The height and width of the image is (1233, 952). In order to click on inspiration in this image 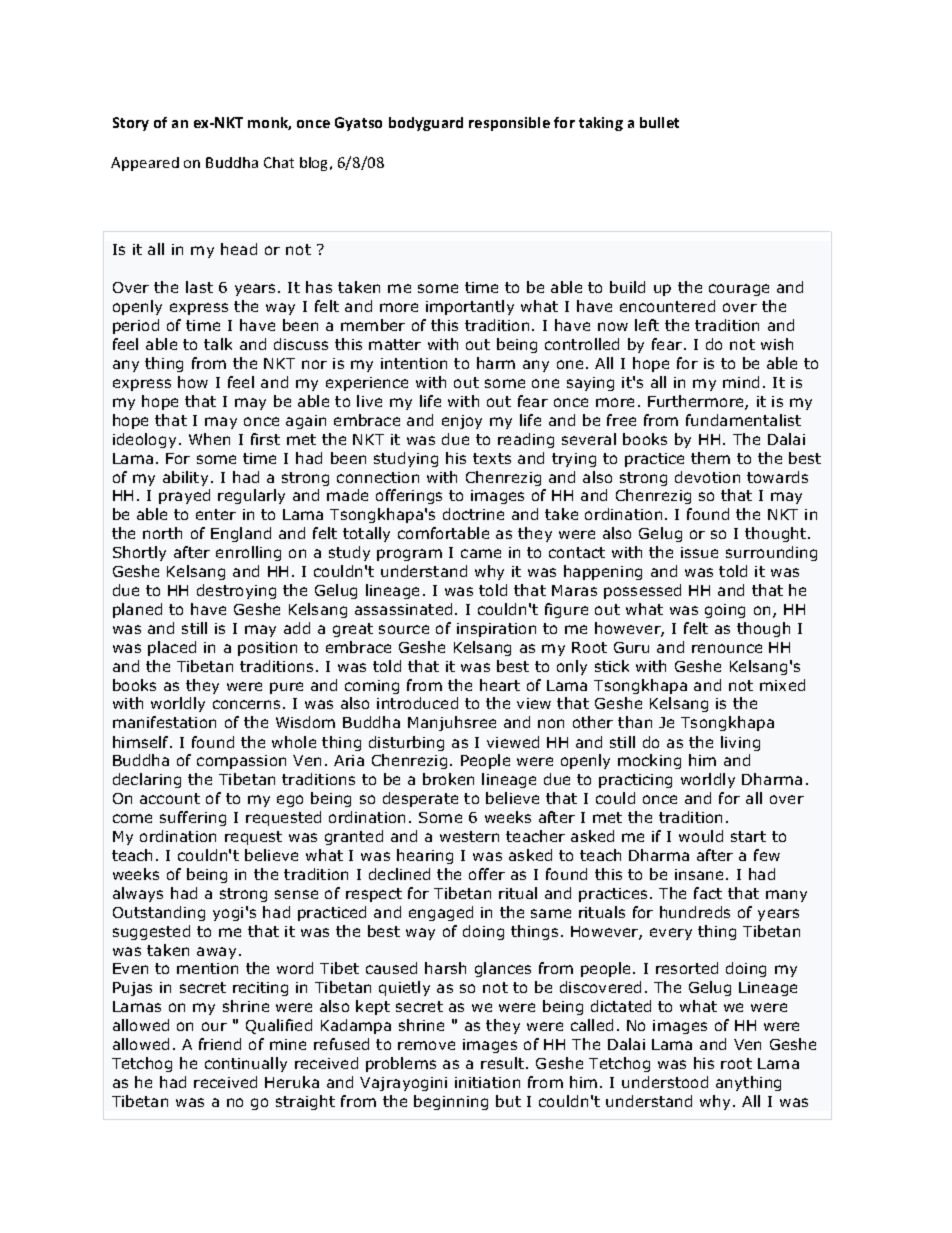, I will do `click(496, 630)`.
